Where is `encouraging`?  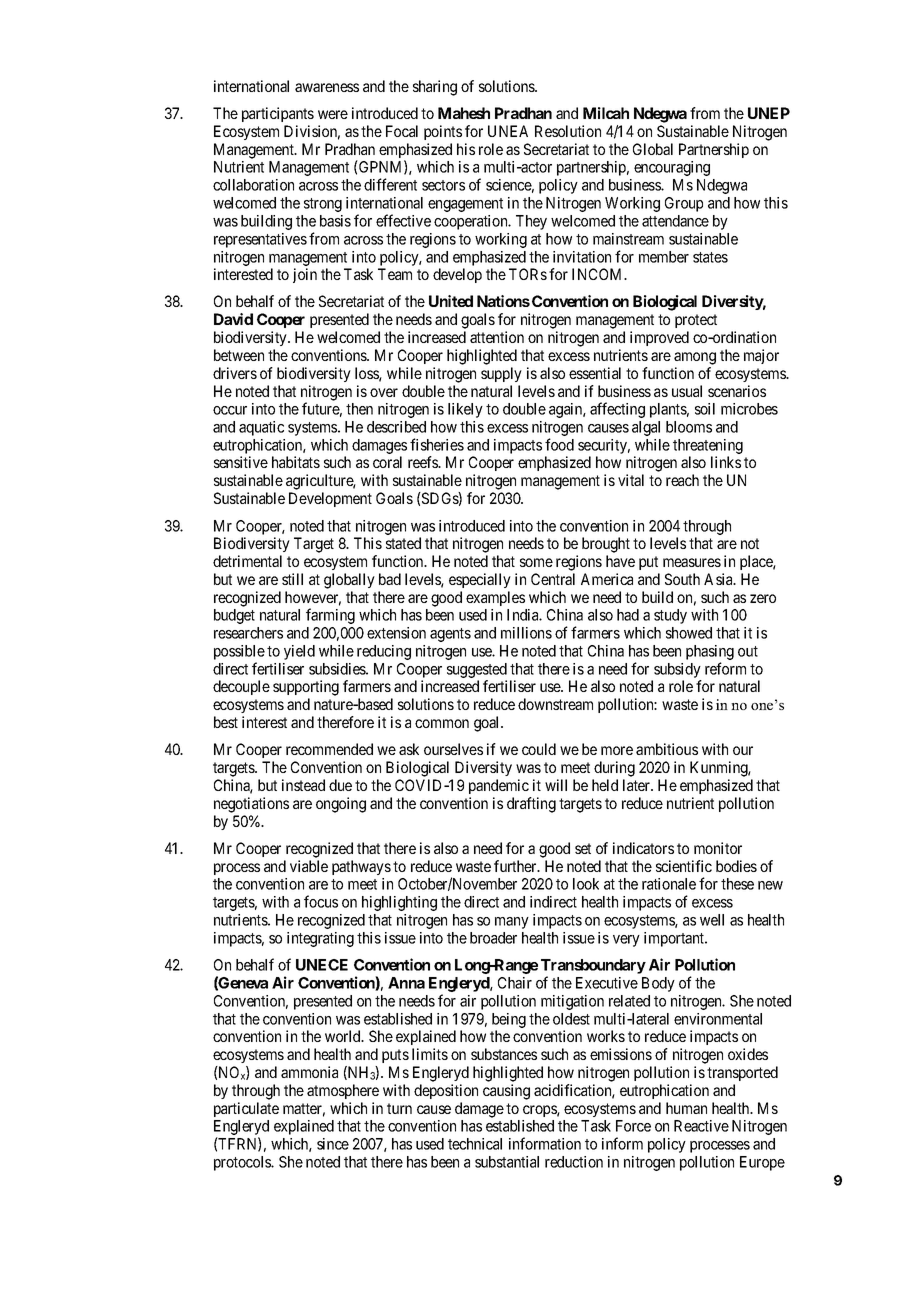 encouraging is located at coordinates (672, 168).
